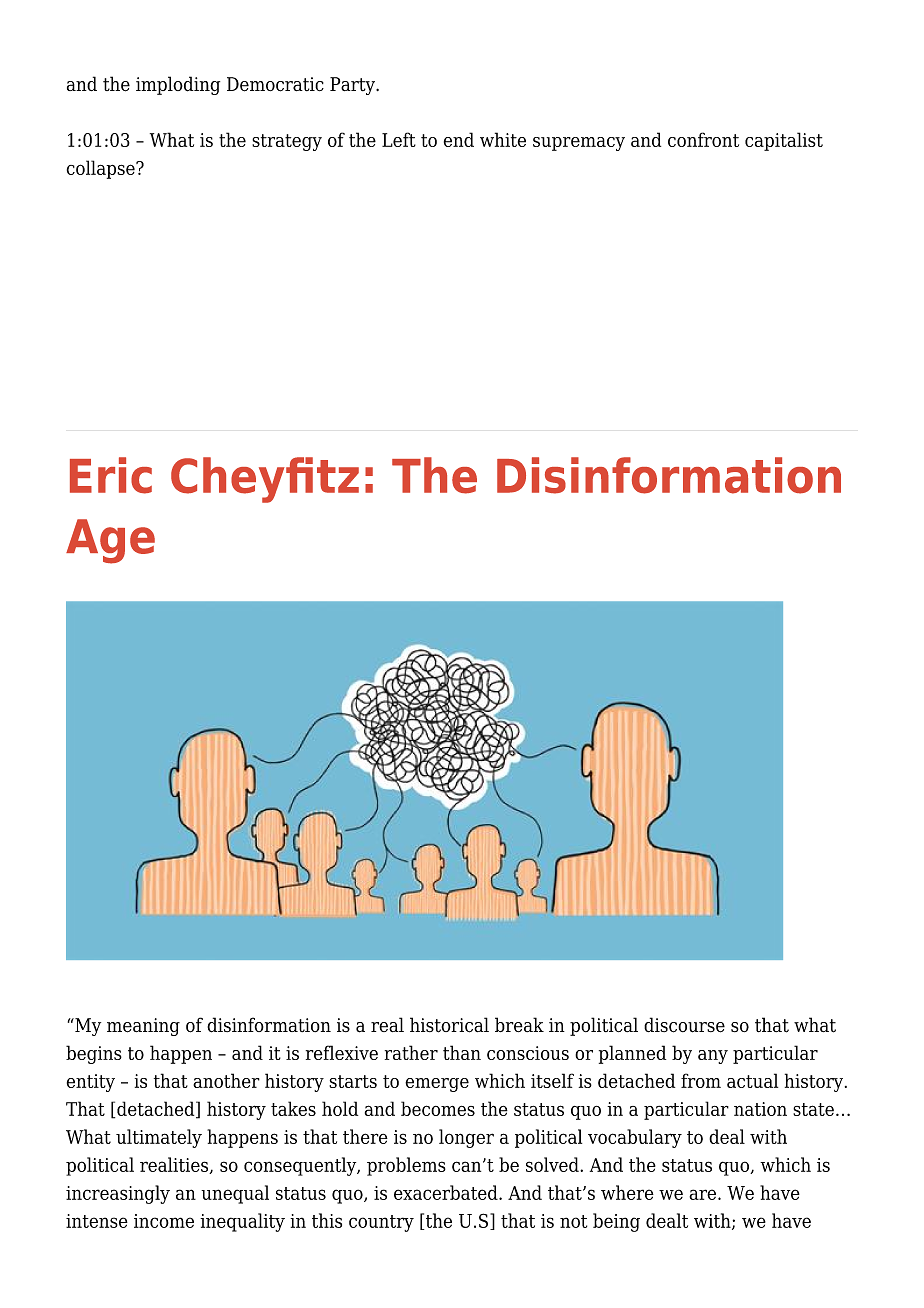 This image has height=1308, width=924. Describe the element at coordinates (111, 475) in the image. I see `Eric` at that location.
